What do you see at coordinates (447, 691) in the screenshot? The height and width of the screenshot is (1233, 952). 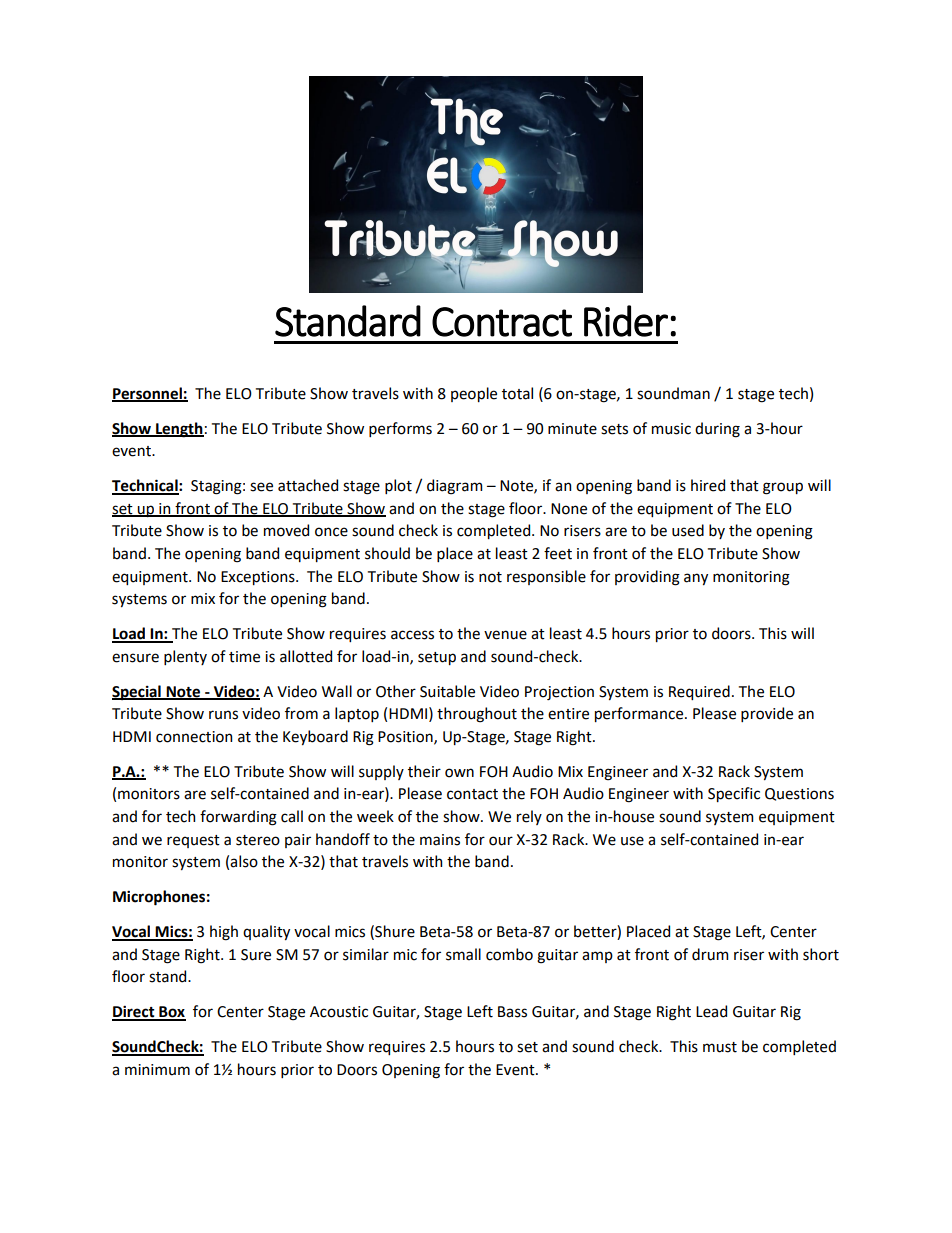 I see `Suitable` at bounding box center [447, 691].
